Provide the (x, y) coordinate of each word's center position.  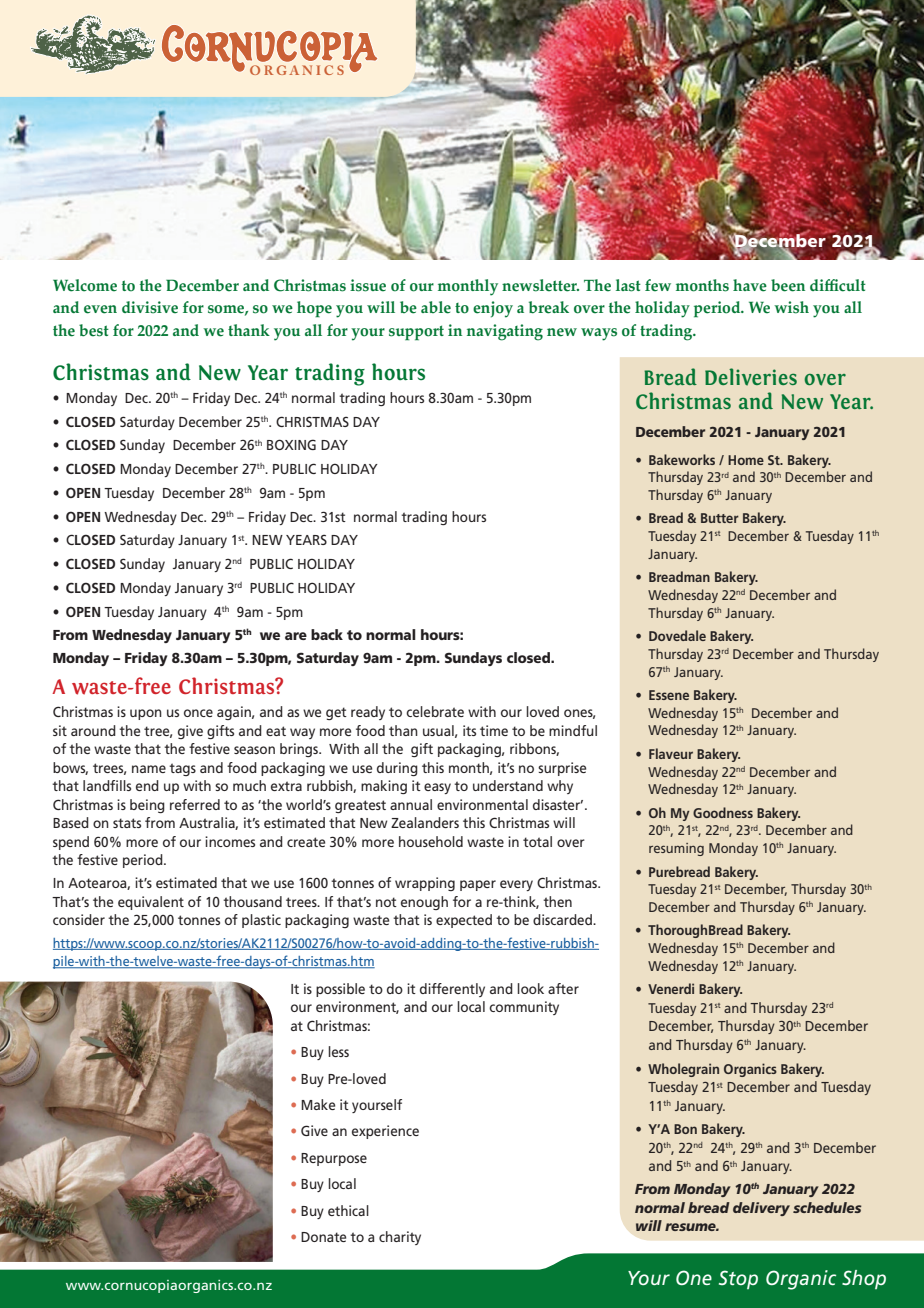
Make (318, 1104)
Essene (669, 695)
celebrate (435, 711)
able (436, 307)
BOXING (291, 444)
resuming (676, 849)
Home (746, 460)
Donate (323, 1237)
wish (791, 307)
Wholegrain (683, 1070)
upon (146, 714)
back (327, 634)
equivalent (151, 903)
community (524, 1008)
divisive (150, 307)
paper (478, 885)
